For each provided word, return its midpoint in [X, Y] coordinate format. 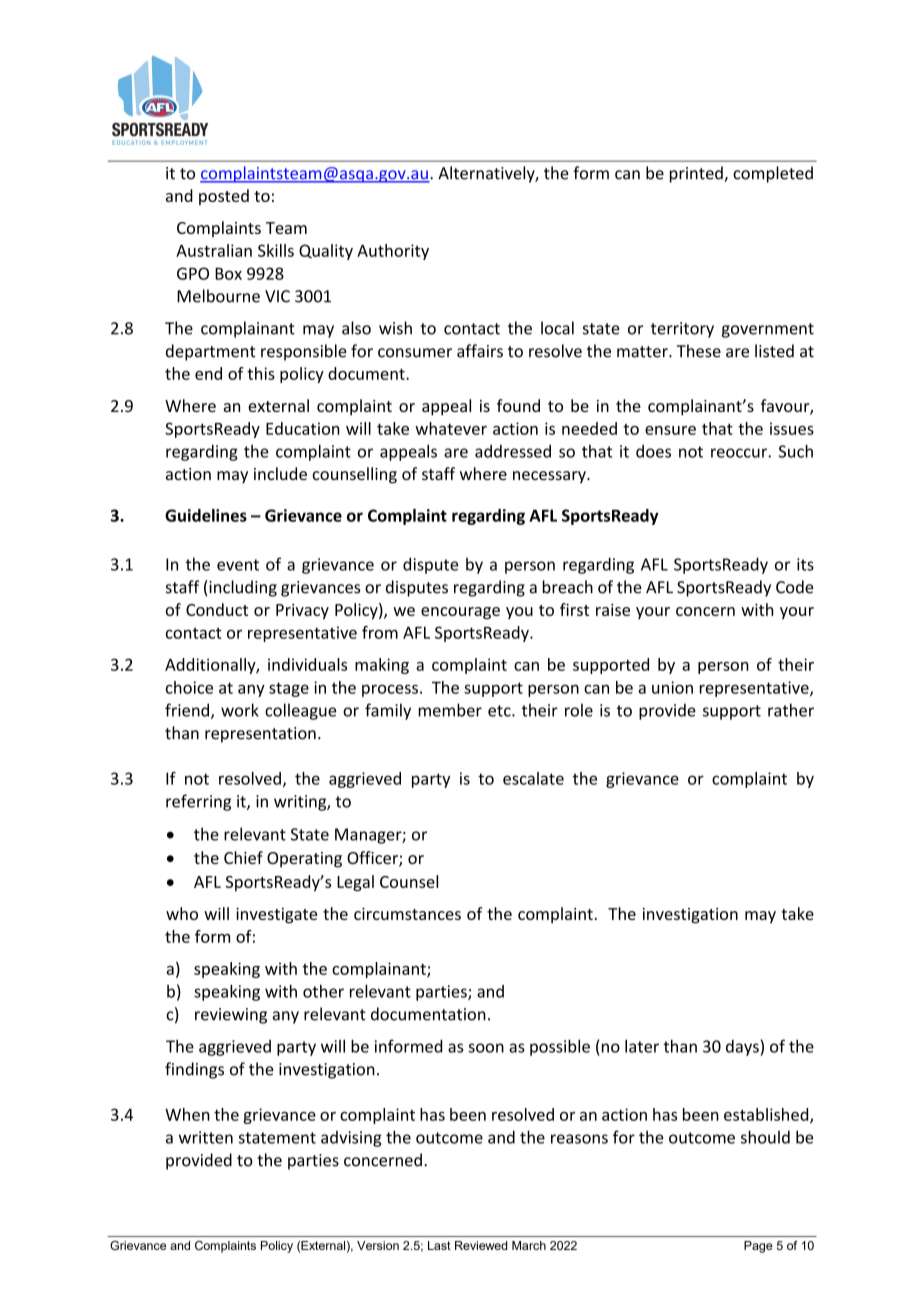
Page [758, 1247]
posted [224, 197]
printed [697, 174]
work [240, 710]
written [206, 1137]
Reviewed [481, 1245]
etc [500, 711]
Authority [393, 252]
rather [791, 710]
